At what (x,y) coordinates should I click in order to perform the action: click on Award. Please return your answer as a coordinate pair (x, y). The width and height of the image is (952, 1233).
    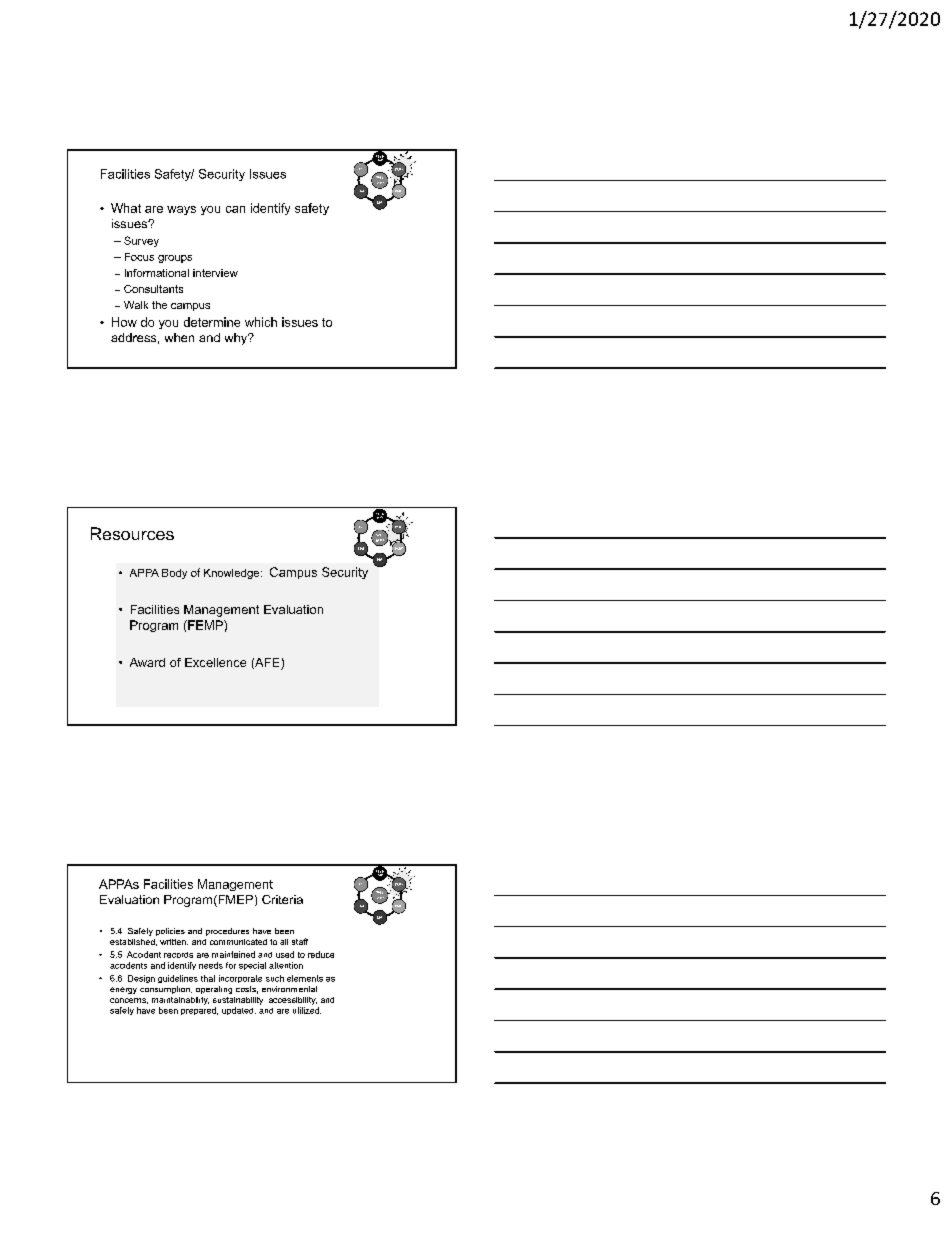
    Looking at the image, I should click on (147, 662).
